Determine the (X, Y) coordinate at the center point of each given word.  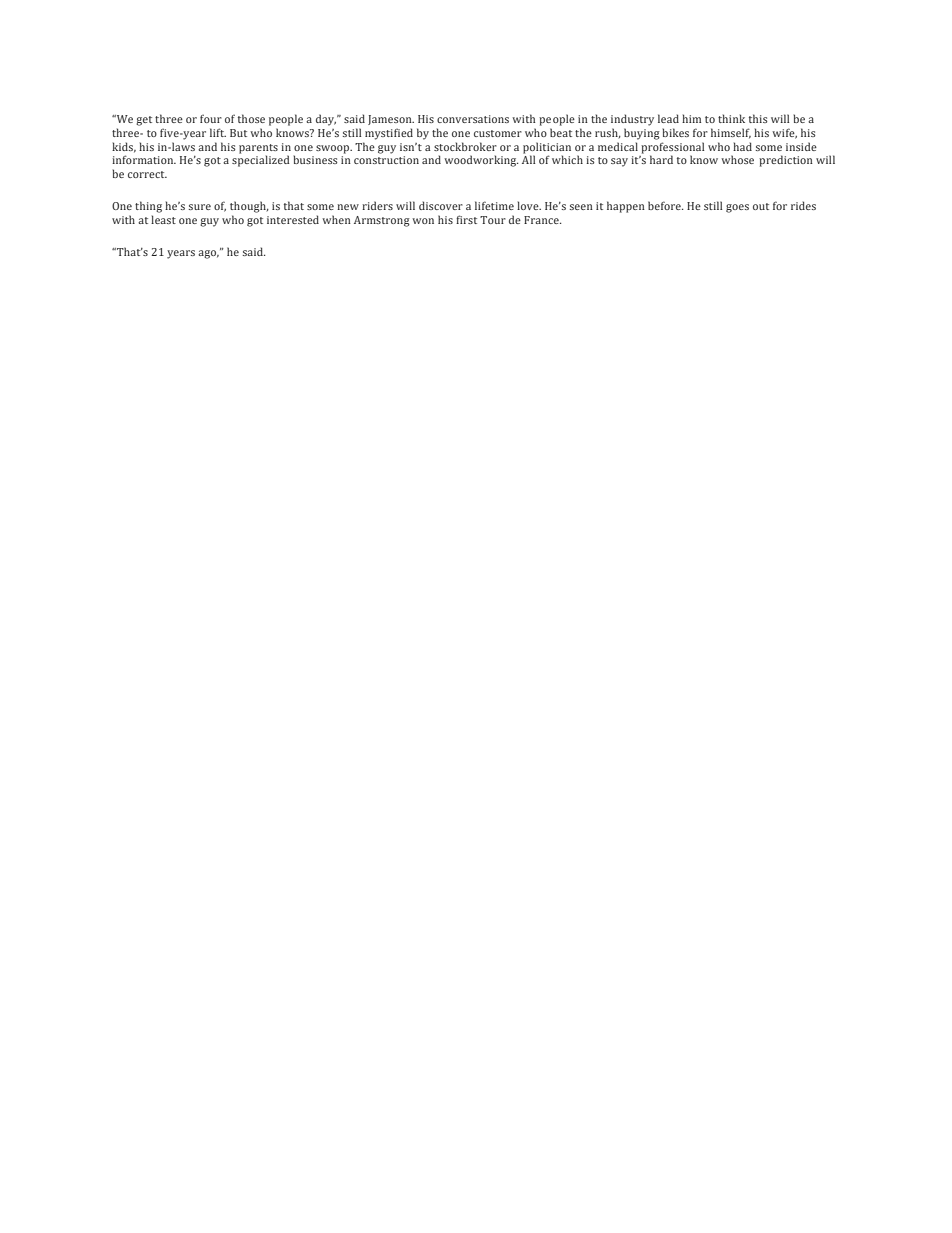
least (163, 219)
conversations (473, 119)
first (466, 219)
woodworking (481, 161)
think (731, 118)
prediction (786, 161)
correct (147, 174)
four (211, 118)
